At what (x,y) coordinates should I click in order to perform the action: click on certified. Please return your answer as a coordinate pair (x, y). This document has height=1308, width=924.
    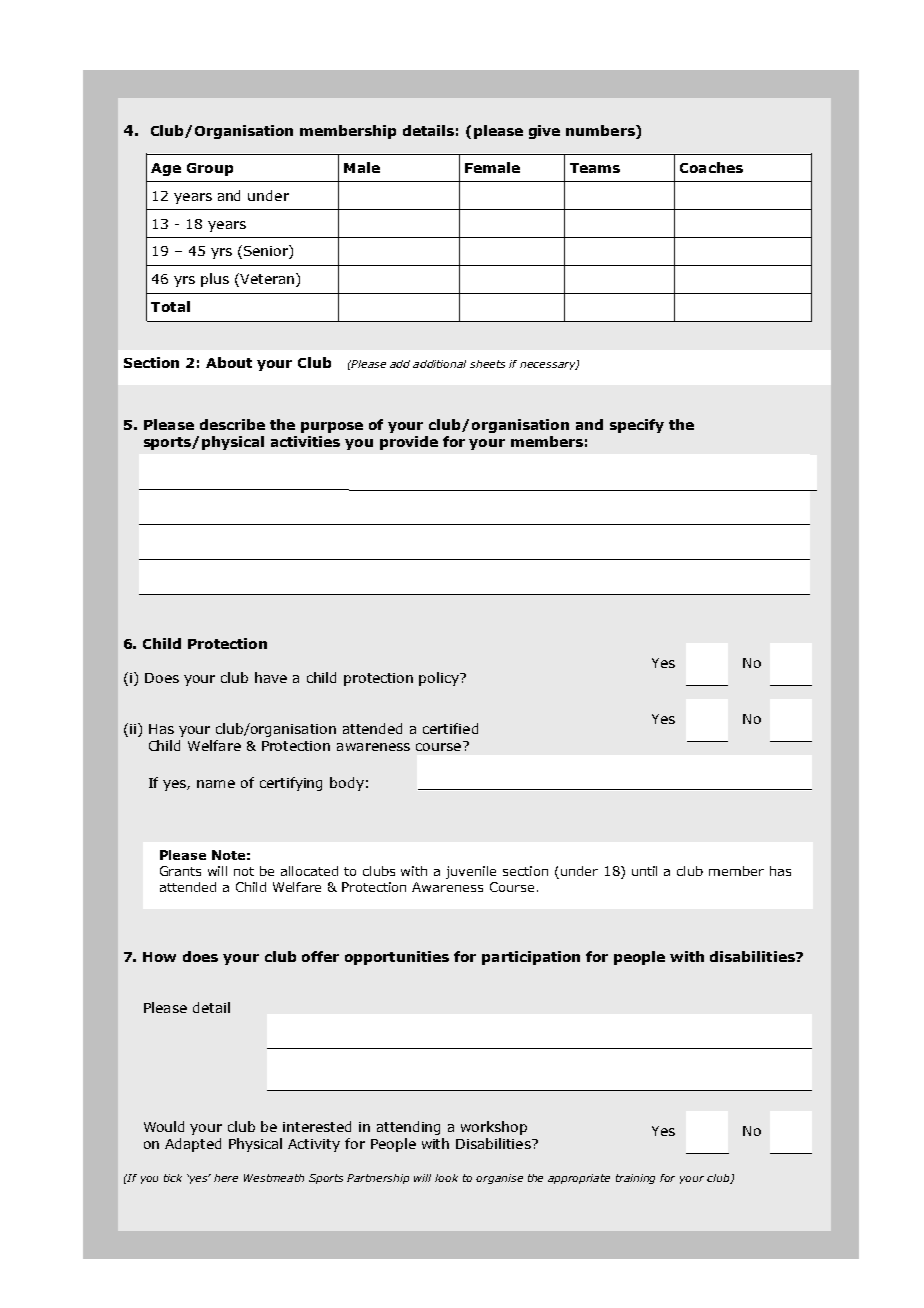
    Looking at the image, I should click on (450, 728).
